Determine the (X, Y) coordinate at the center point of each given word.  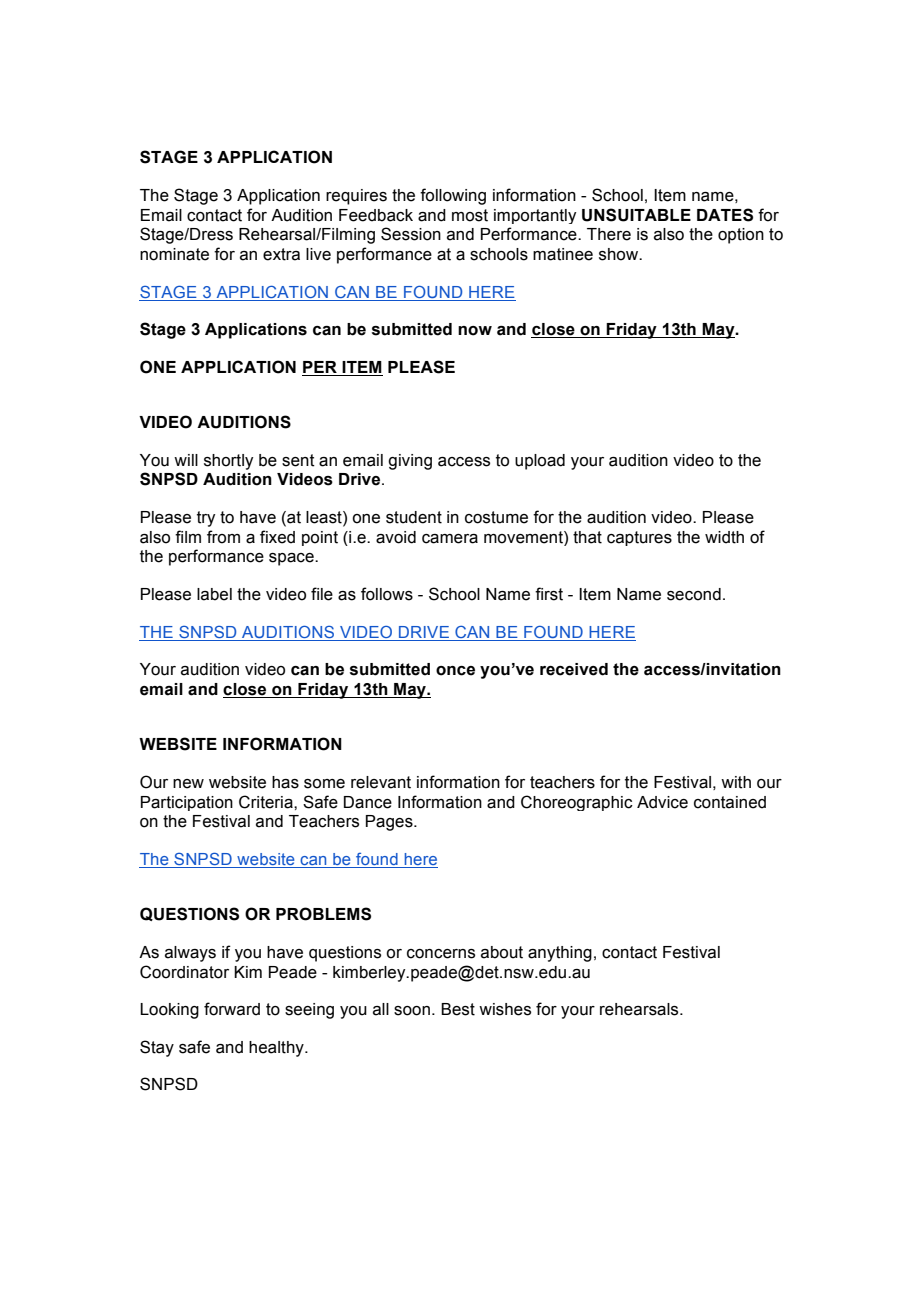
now (475, 331)
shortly (228, 462)
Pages (390, 823)
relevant (381, 782)
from (223, 537)
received (574, 669)
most (470, 215)
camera (450, 539)
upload (540, 462)
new (188, 784)
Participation (187, 803)
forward (232, 1009)
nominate (174, 254)
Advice (662, 802)
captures (639, 538)
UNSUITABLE (636, 215)
